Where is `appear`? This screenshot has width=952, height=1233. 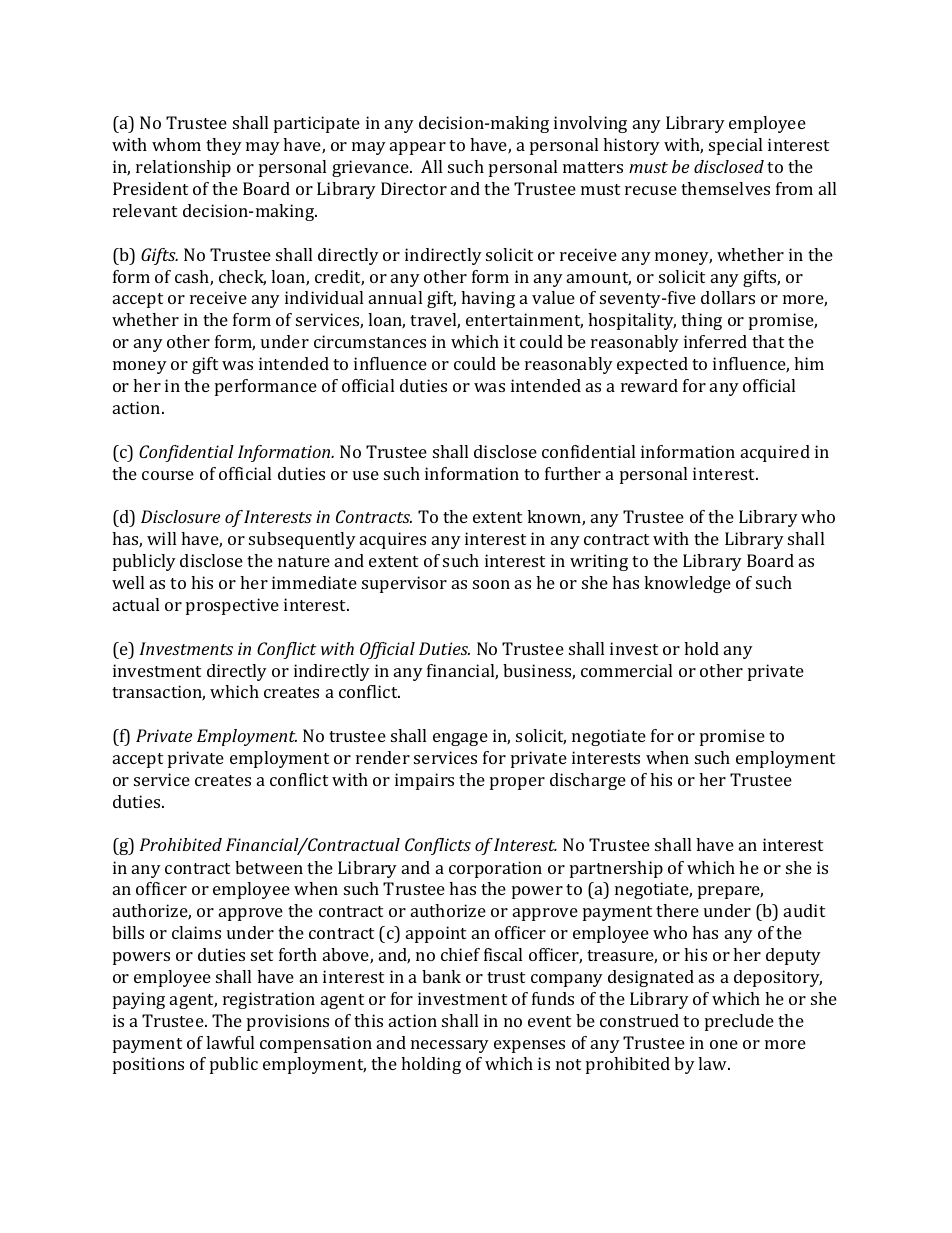 appear is located at coordinates (418, 148).
